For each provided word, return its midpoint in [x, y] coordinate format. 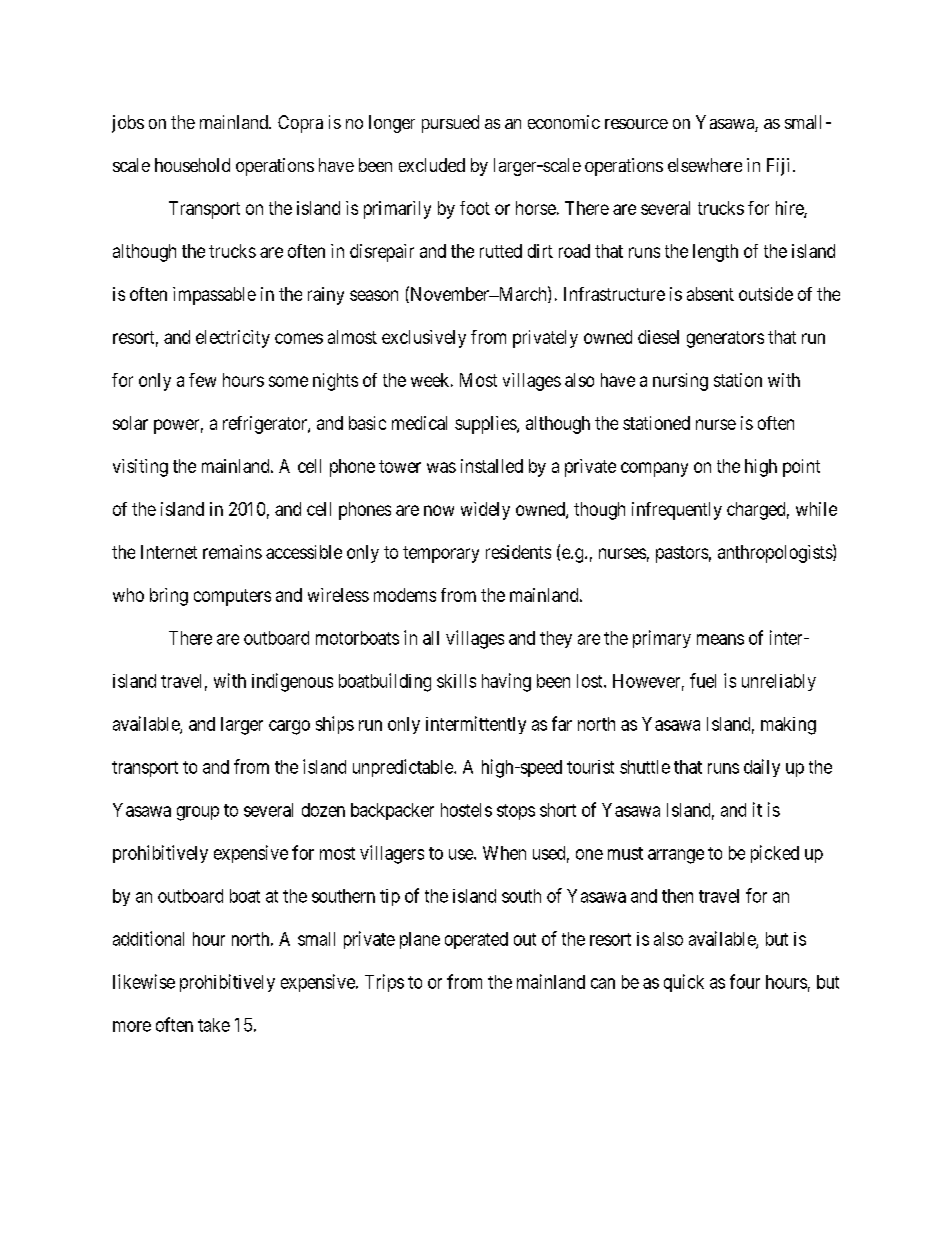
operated [476, 940]
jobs [128, 124]
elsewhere [705, 165]
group [198, 813]
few [202, 380]
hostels [466, 810]
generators [725, 339]
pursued [450, 124]
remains [232, 552]
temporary [441, 554]
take [214, 1025]
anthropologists [776, 553]
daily [762, 768]
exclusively [424, 339]
